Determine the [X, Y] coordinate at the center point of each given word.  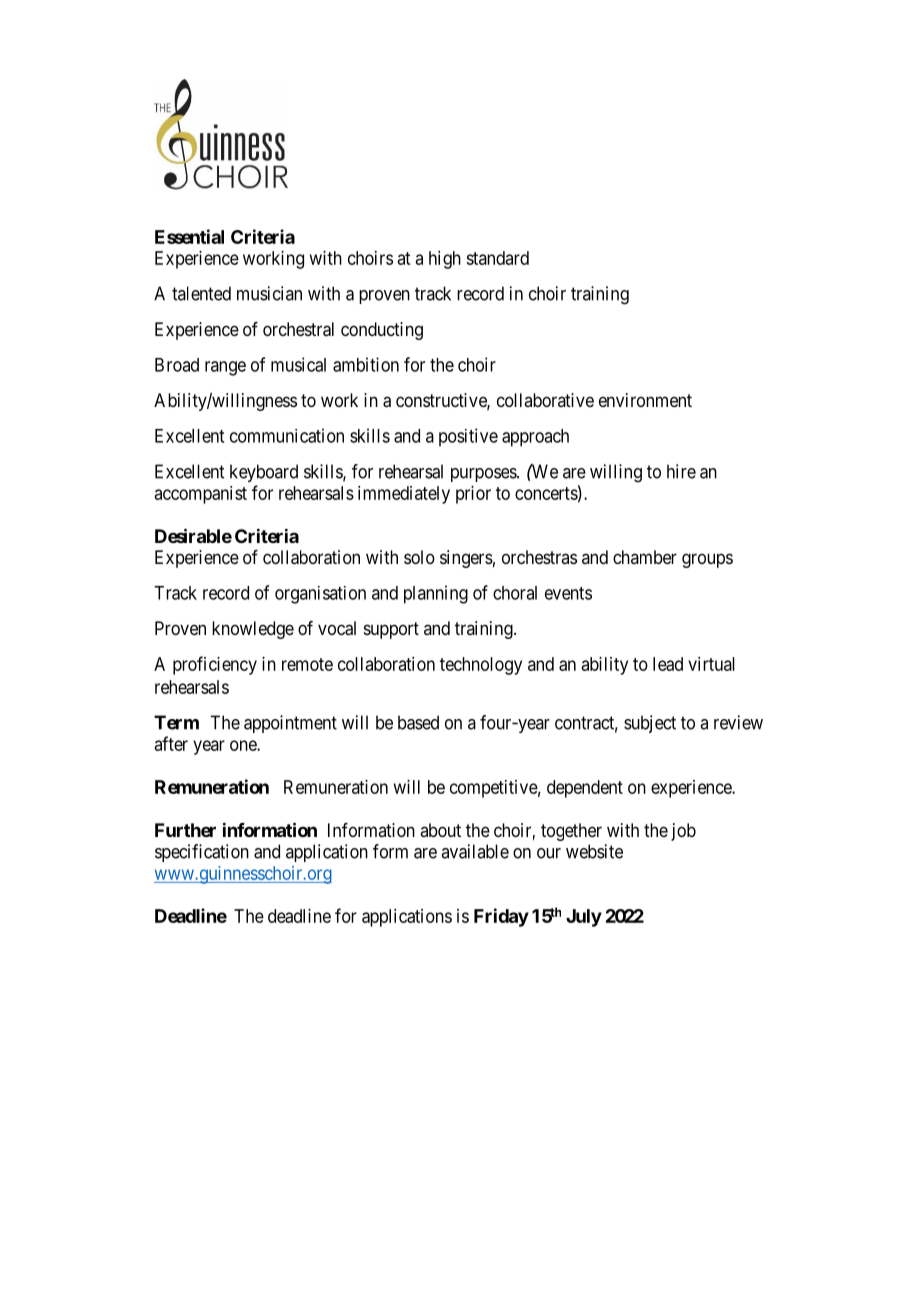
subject [650, 724]
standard [497, 258]
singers [466, 559]
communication [287, 435]
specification [202, 853]
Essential [189, 236]
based [418, 722]
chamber [645, 557]
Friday [501, 917]
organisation [320, 595]
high [445, 260]
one [244, 745]
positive [468, 437]
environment [645, 400]
